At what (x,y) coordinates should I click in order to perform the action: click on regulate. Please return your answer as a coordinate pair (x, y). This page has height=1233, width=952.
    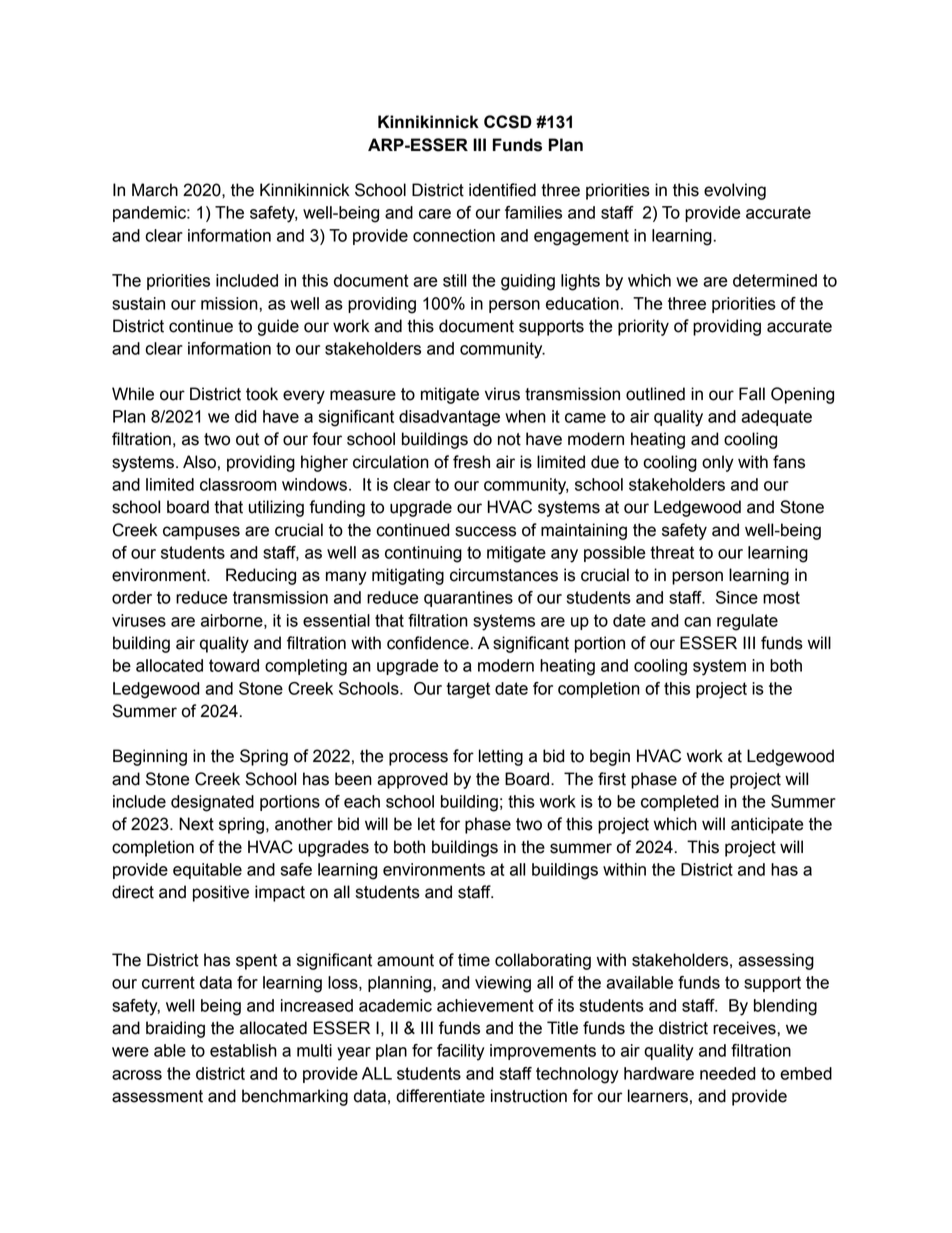
    Looking at the image, I should click on (747, 622).
